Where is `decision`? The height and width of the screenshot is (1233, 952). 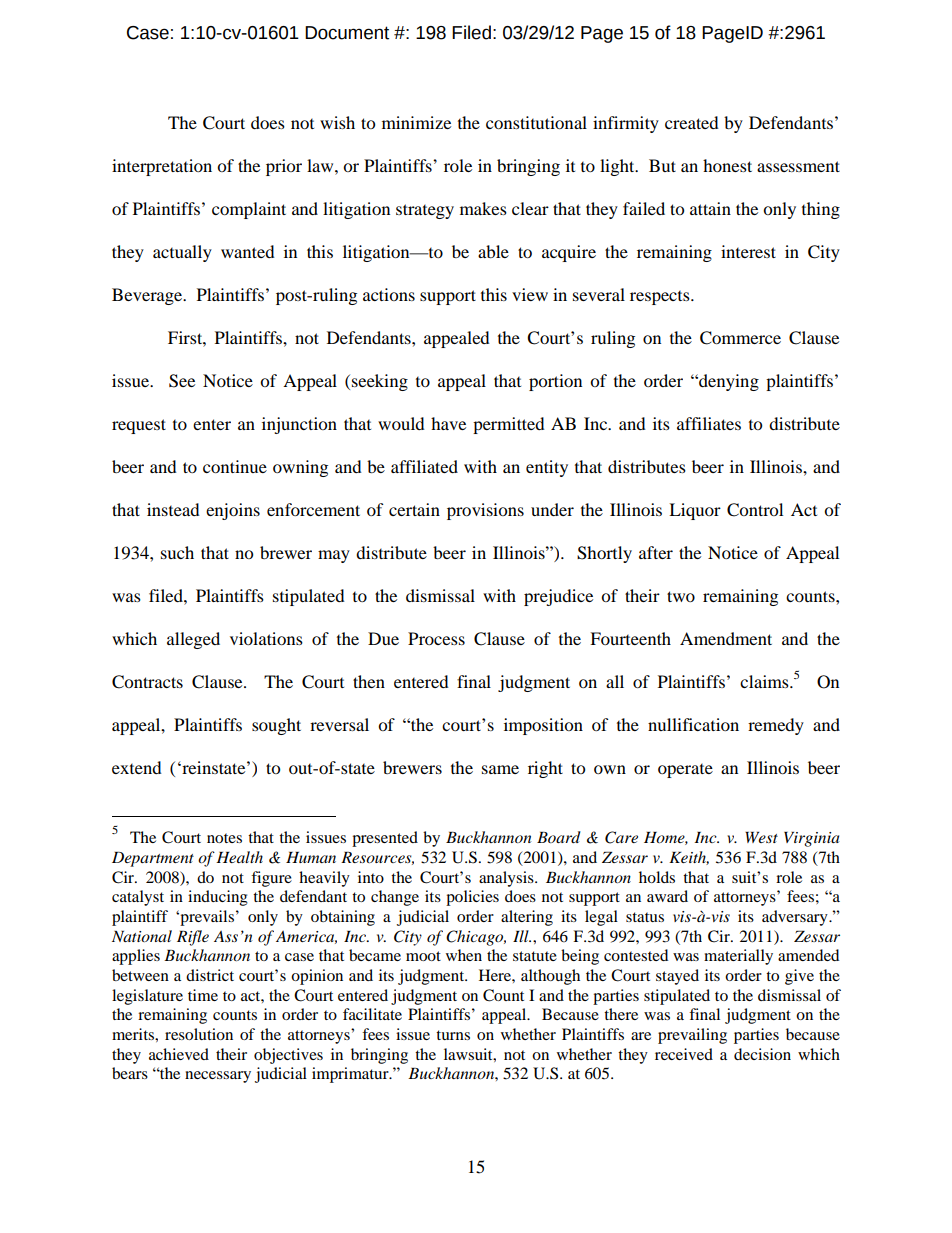
decision is located at coordinates (762, 1054).
